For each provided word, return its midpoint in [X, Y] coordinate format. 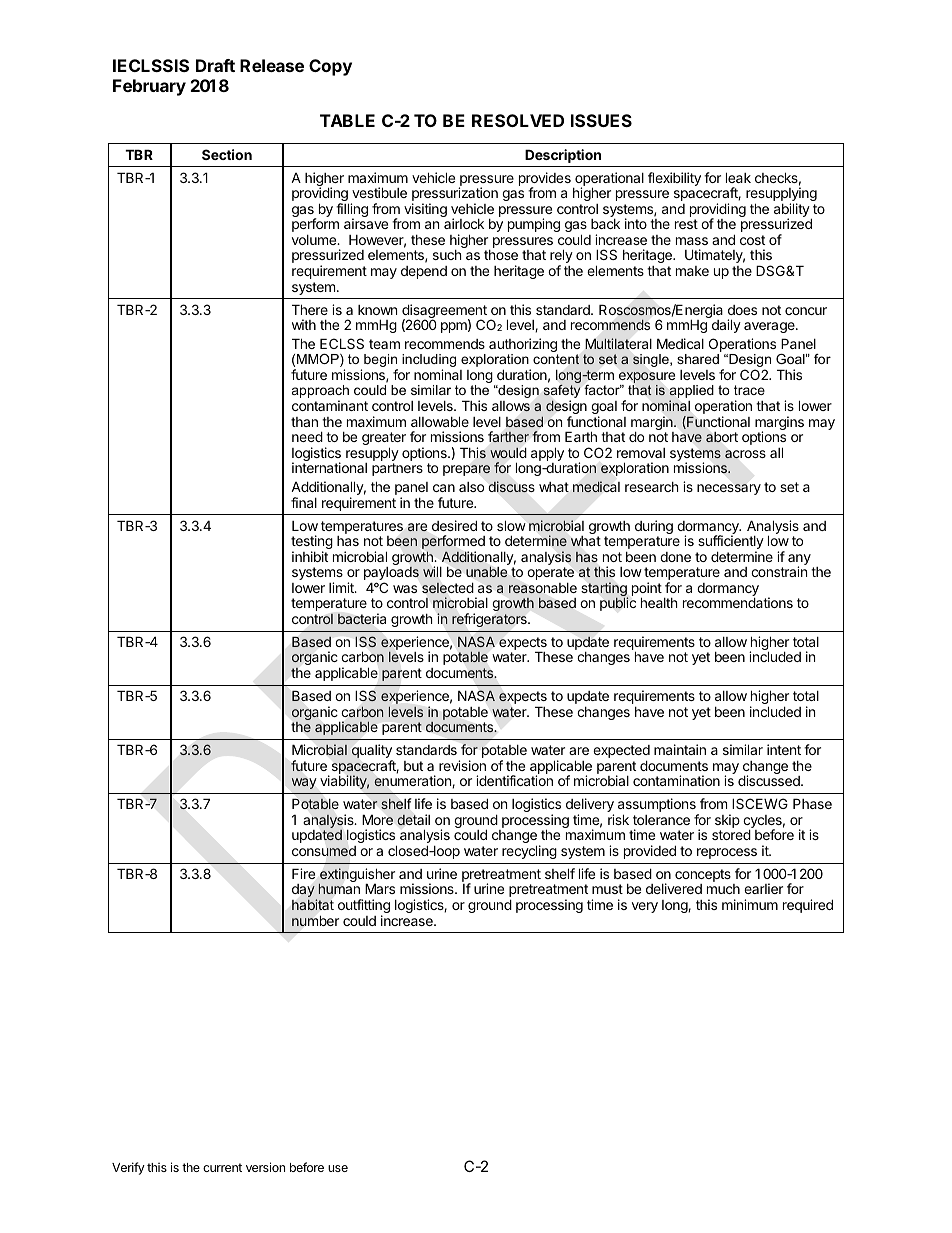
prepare [466, 470]
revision [462, 765]
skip [727, 822]
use [338, 1168]
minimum [750, 904]
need [307, 436]
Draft [215, 65]
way [304, 783]
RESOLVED [518, 120]
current [222, 1167]
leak [738, 177]
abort [722, 437]
